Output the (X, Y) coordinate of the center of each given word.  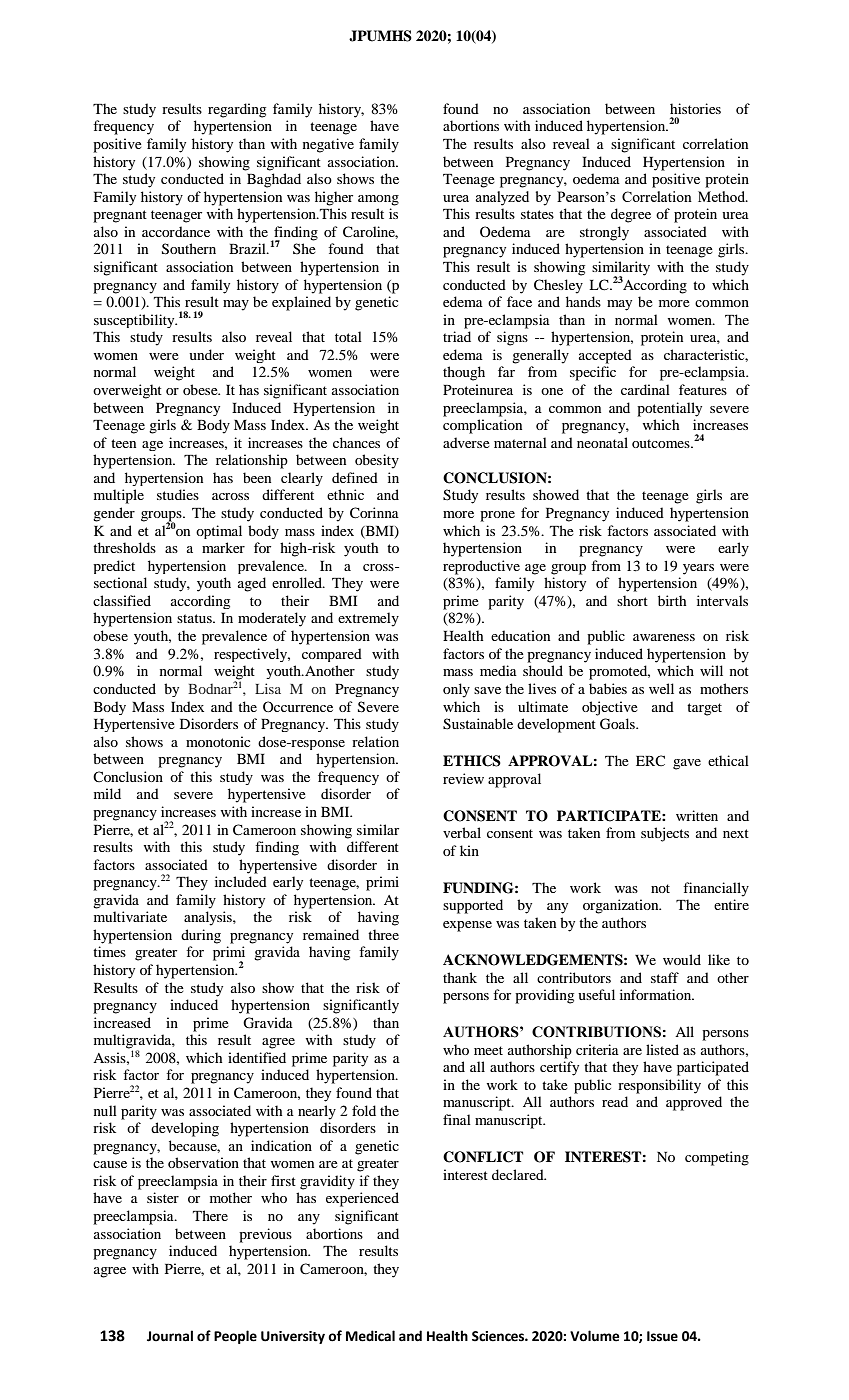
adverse (466, 442)
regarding (237, 110)
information (657, 994)
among (378, 200)
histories (695, 108)
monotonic (218, 741)
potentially (669, 409)
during (201, 936)
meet (488, 1050)
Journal (170, 1336)
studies (178, 494)
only (456, 690)
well (661, 688)
